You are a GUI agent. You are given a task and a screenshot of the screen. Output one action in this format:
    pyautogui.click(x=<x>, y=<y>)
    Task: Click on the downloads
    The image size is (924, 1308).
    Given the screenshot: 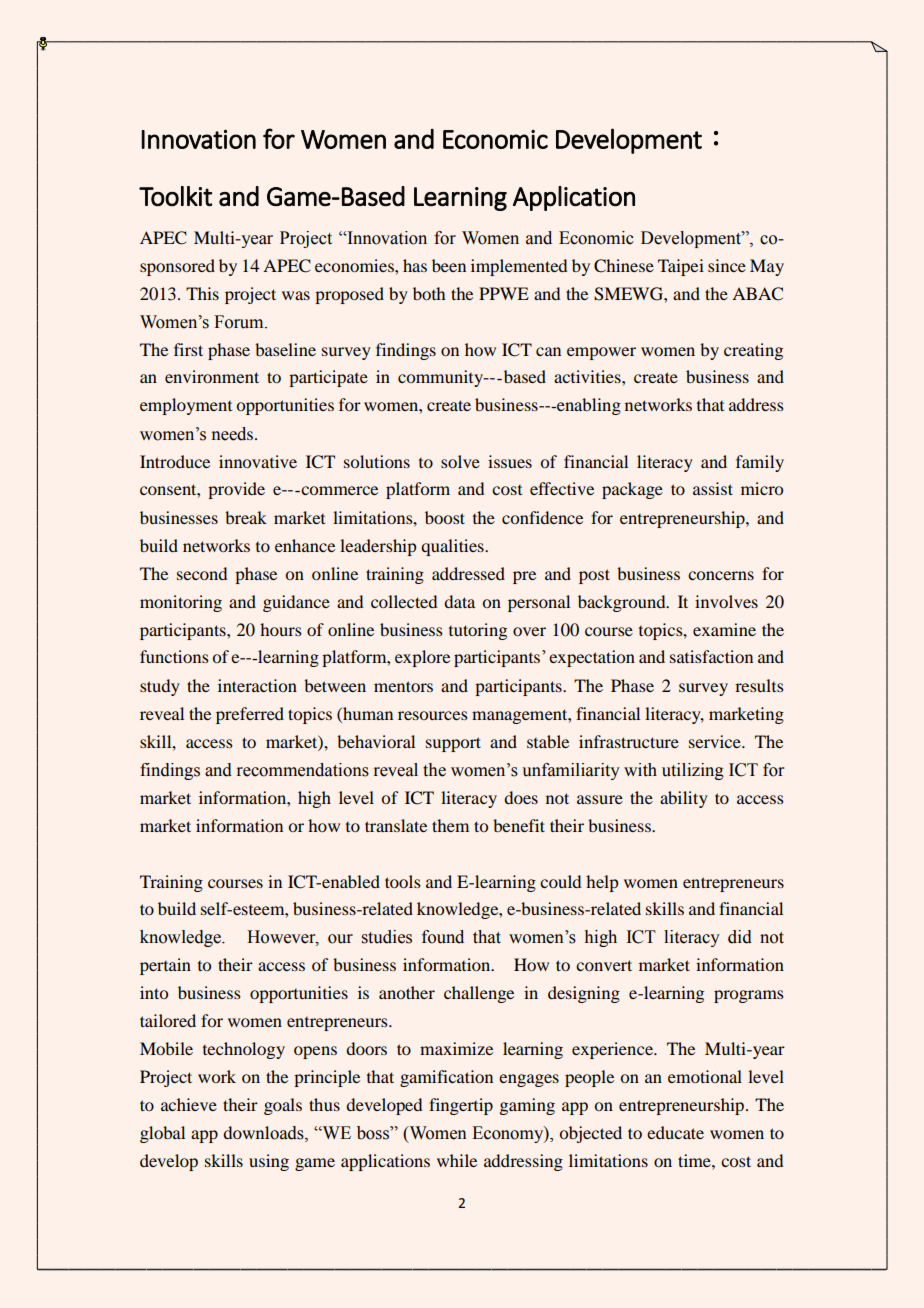 What is the action you would take?
    pyautogui.click(x=264, y=1134)
